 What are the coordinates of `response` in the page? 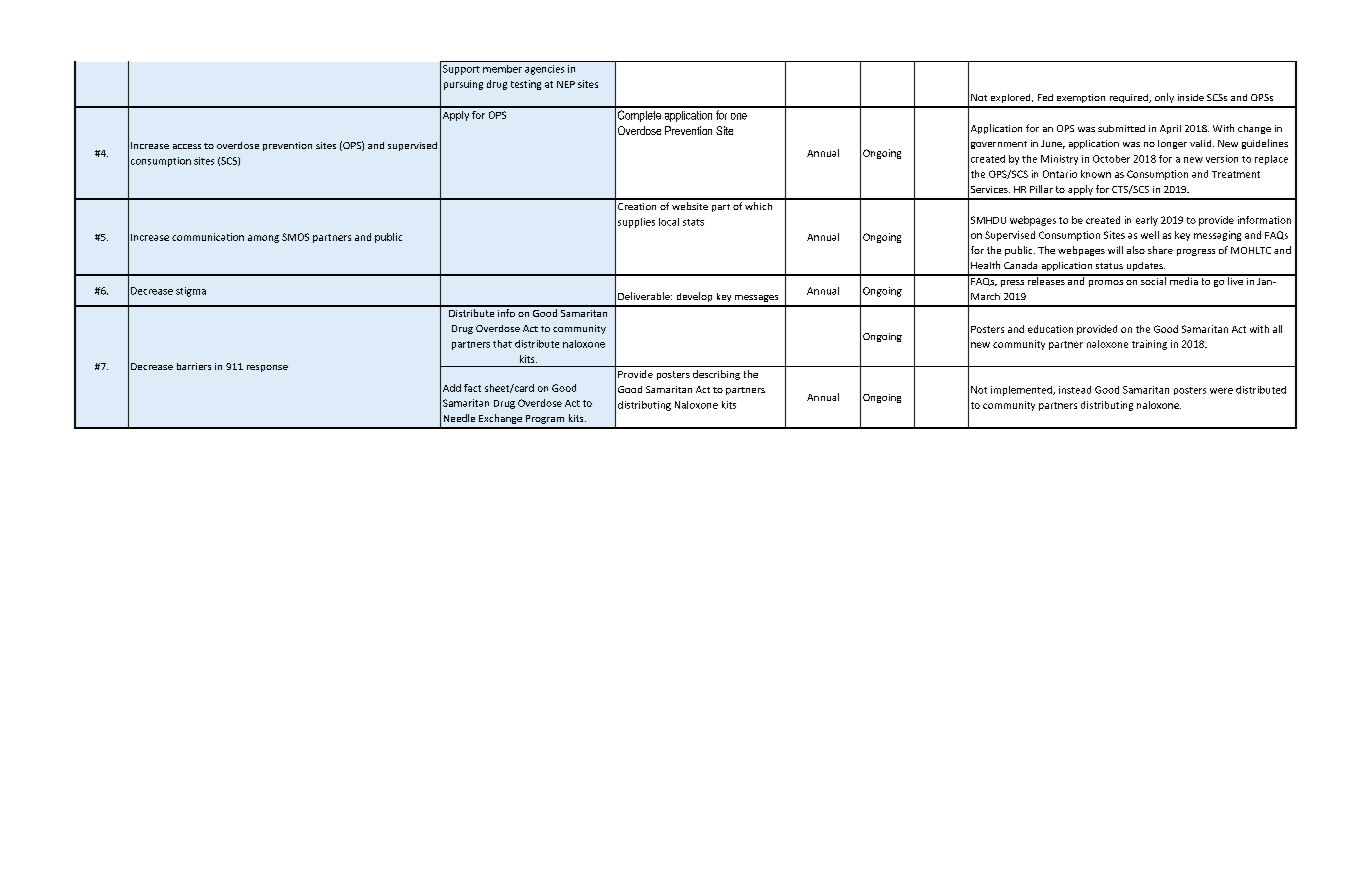 It's located at (267, 368).
